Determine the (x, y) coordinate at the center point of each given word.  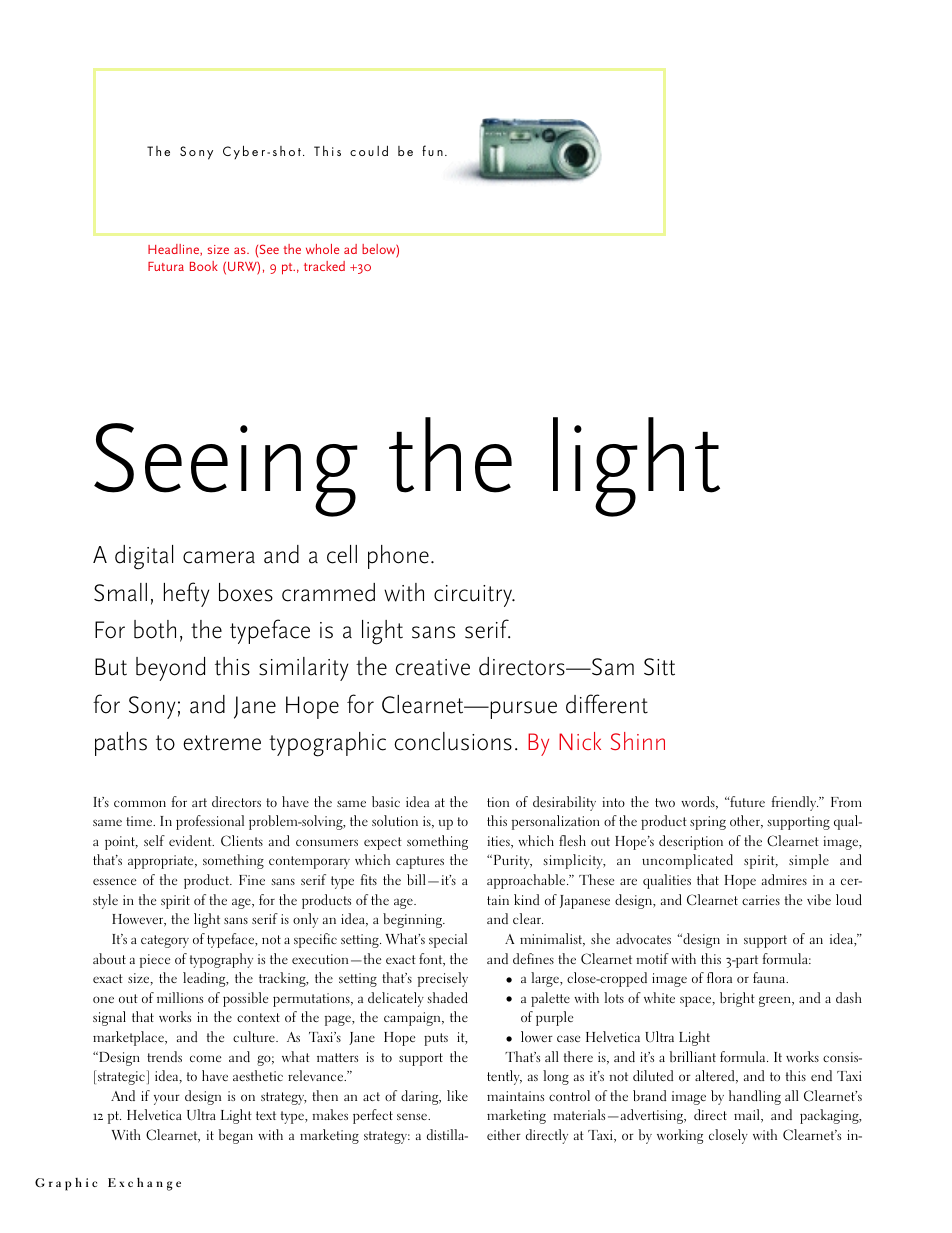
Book (204, 266)
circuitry (474, 596)
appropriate (162, 862)
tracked (324, 266)
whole (322, 249)
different (607, 704)
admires (784, 879)
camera (219, 557)
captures (420, 862)
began (236, 1136)
